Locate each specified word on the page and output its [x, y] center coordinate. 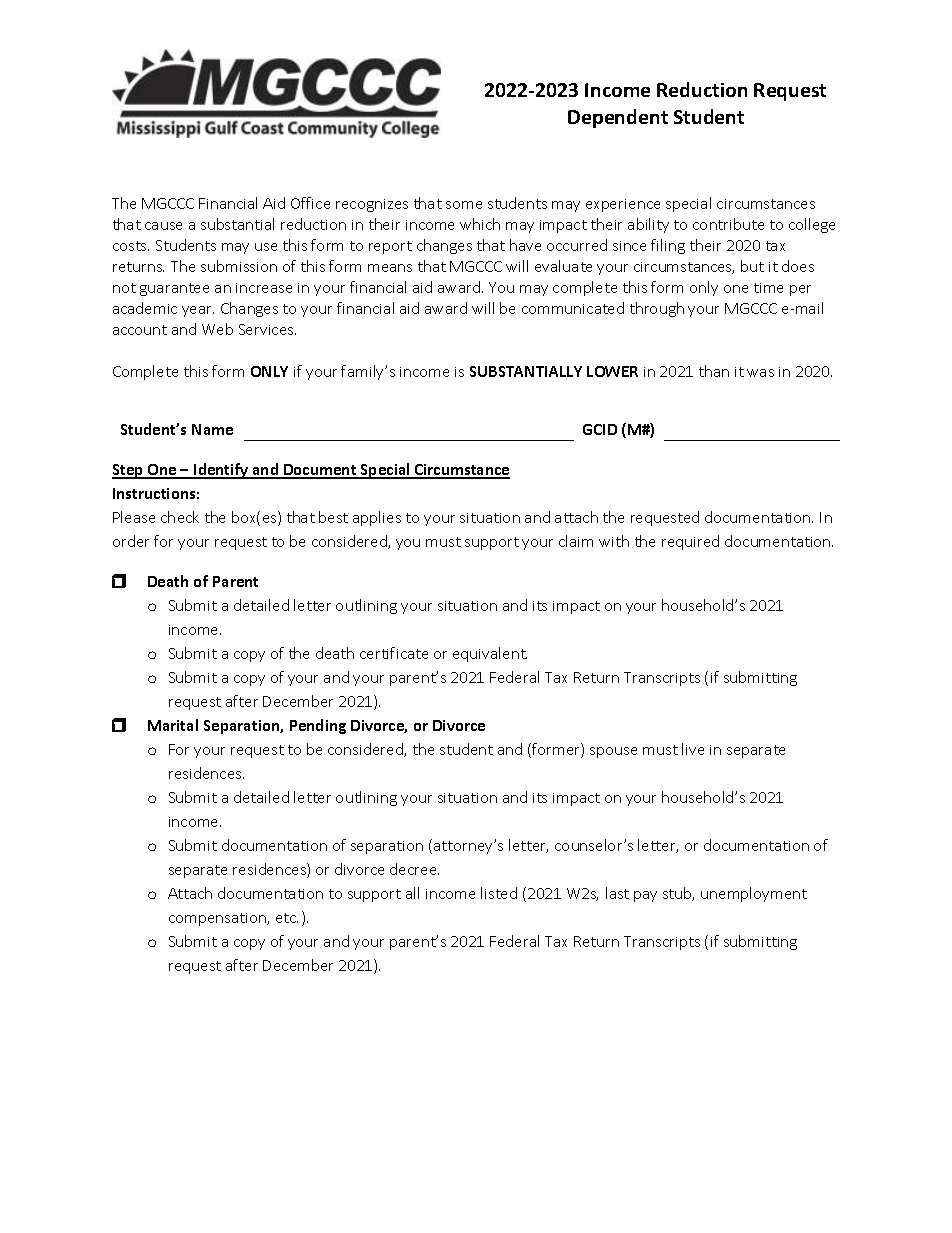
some [464, 205]
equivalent [490, 654]
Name [212, 429]
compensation [218, 919]
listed [499, 893]
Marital [173, 725]
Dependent [618, 118]
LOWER [612, 371]
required [690, 542]
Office [310, 203]
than [714, 371]
